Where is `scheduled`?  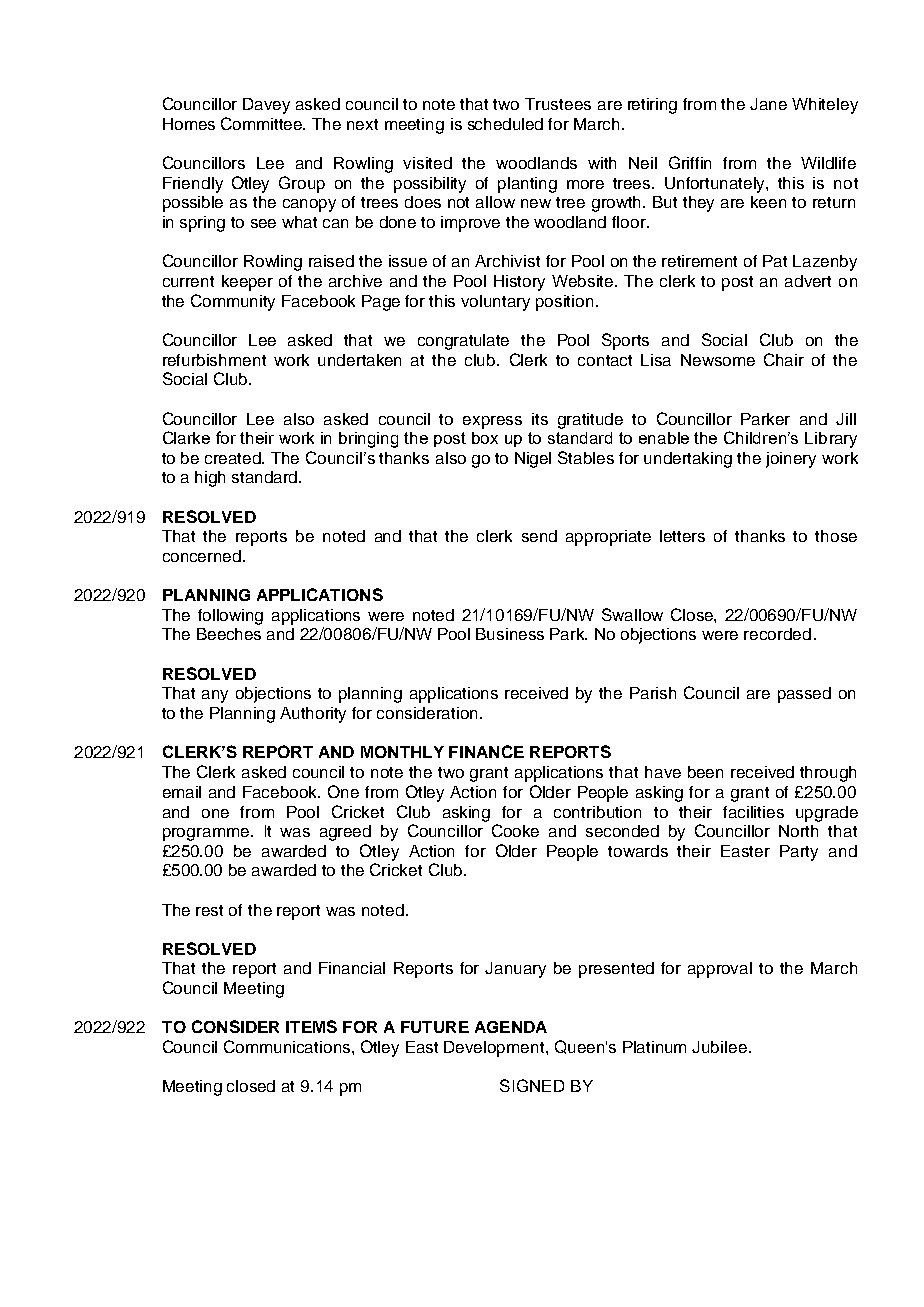 scheduled is located at coordinates (505, 124).
